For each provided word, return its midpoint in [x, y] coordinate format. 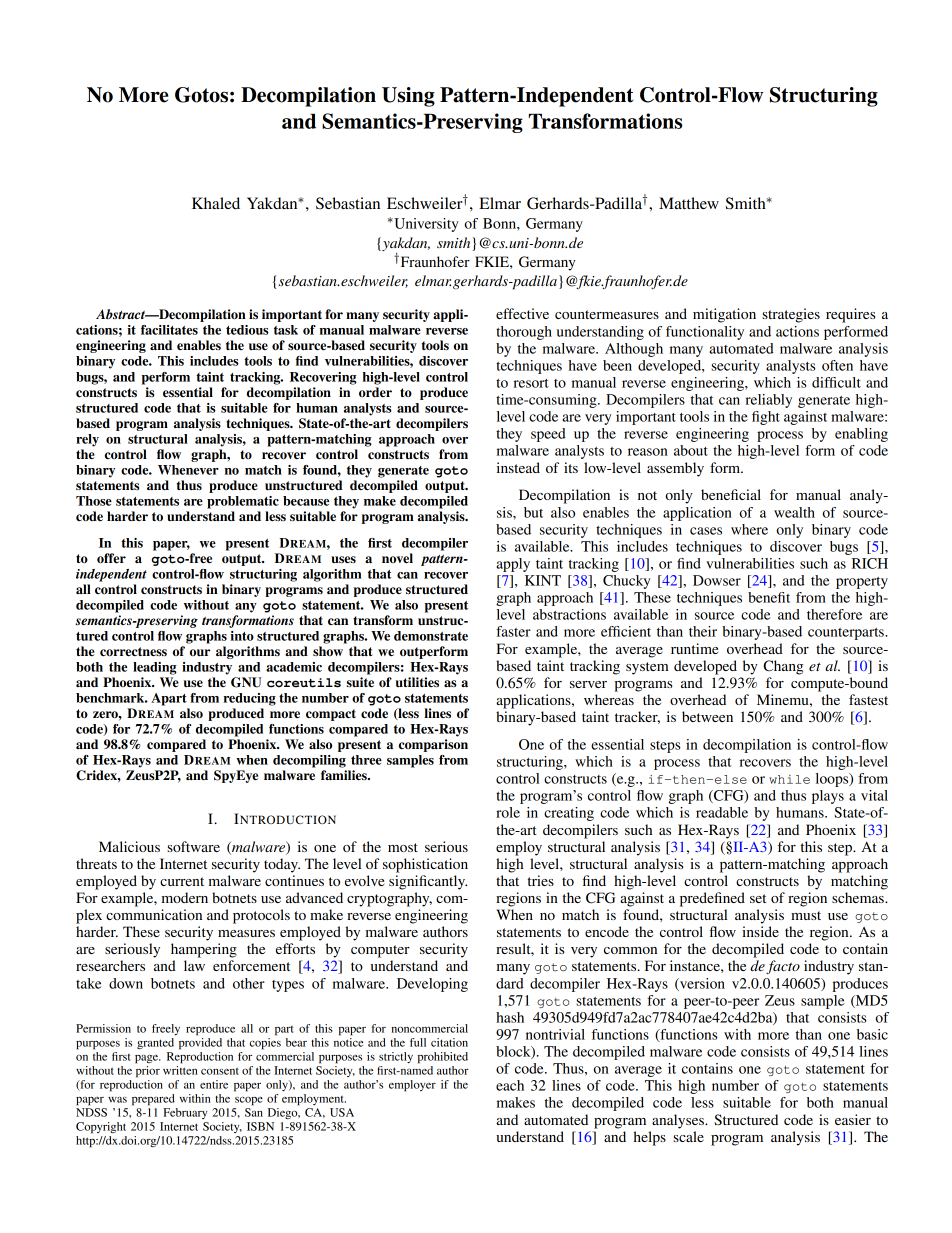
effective [522, 313]
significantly [428, 882]
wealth [794, 512]
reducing [250, 699]
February [185, 1113]
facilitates [169, 330]
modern [185, 897]
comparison [433, 745]
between [707, 716]
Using [408, 97]
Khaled [216, 203]
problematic [243, 502]
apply [513, 565]
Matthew [689, 203]
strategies [791, 315]
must [806, 915]
